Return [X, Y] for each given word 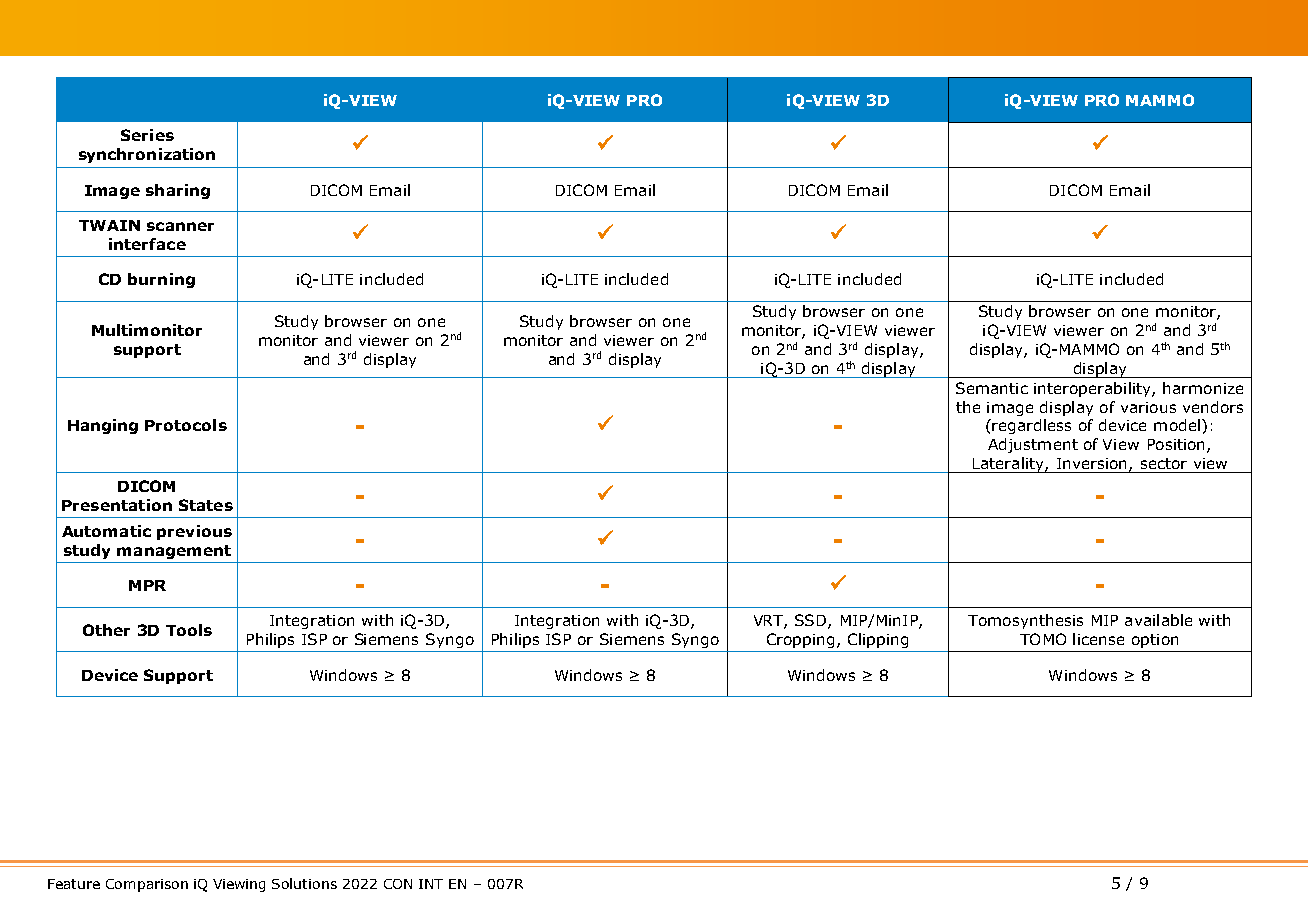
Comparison [147, 885]
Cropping [800, 640]
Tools [189, 630]
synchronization [147, 155]
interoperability [1093, 389]
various [1148, 407]
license [1098, 639]
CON [398, 884]
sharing [178, 191]
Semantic [992, 388]
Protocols [186, 425]
